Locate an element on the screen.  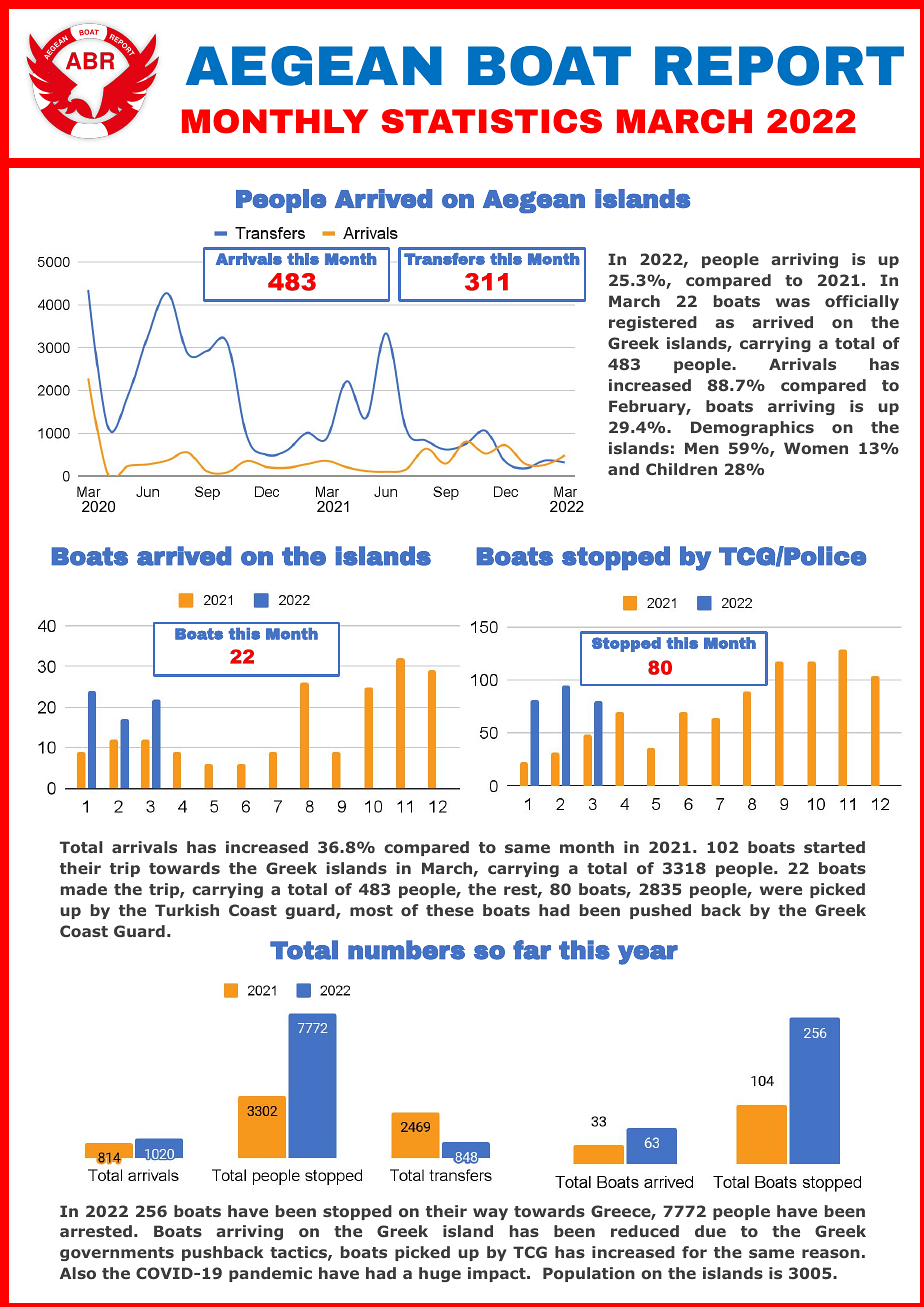
was is located at coordinates (793, 302).
